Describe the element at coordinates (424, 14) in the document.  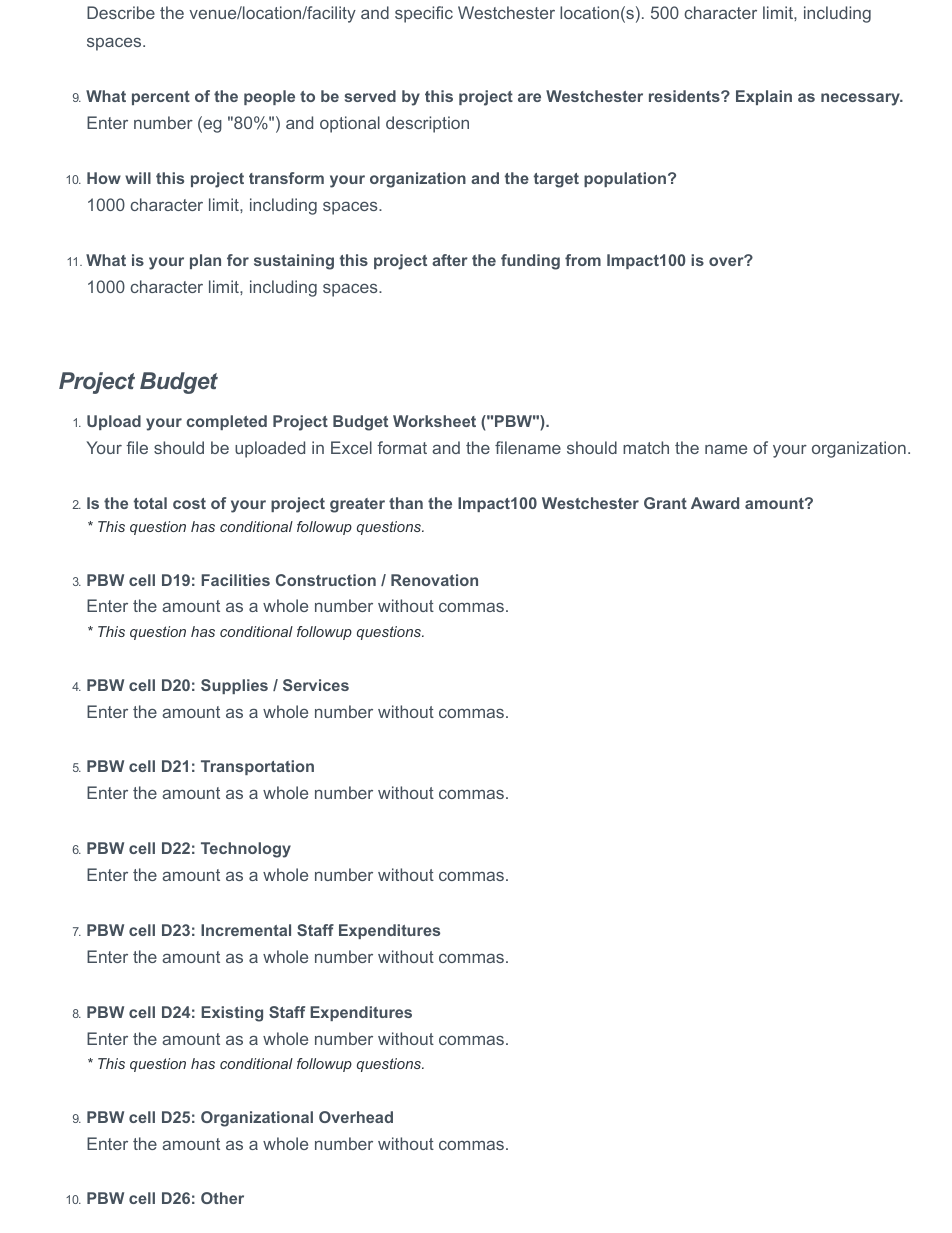
I see `specific` at that location.
